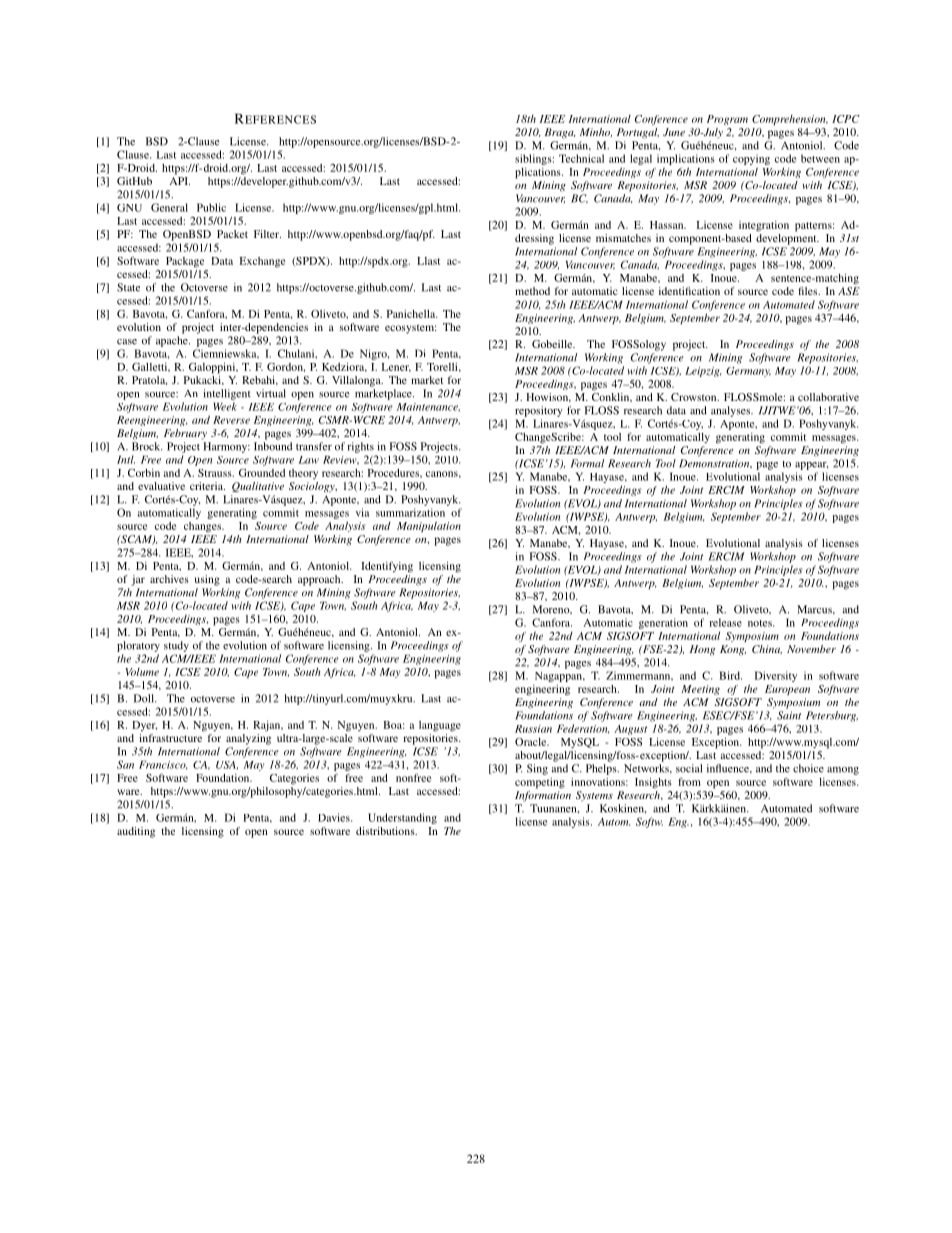 The image size is (952, 1233). Describe the element at coordinates (560, 133) in the screenshot. I see `Braga` at that location.
